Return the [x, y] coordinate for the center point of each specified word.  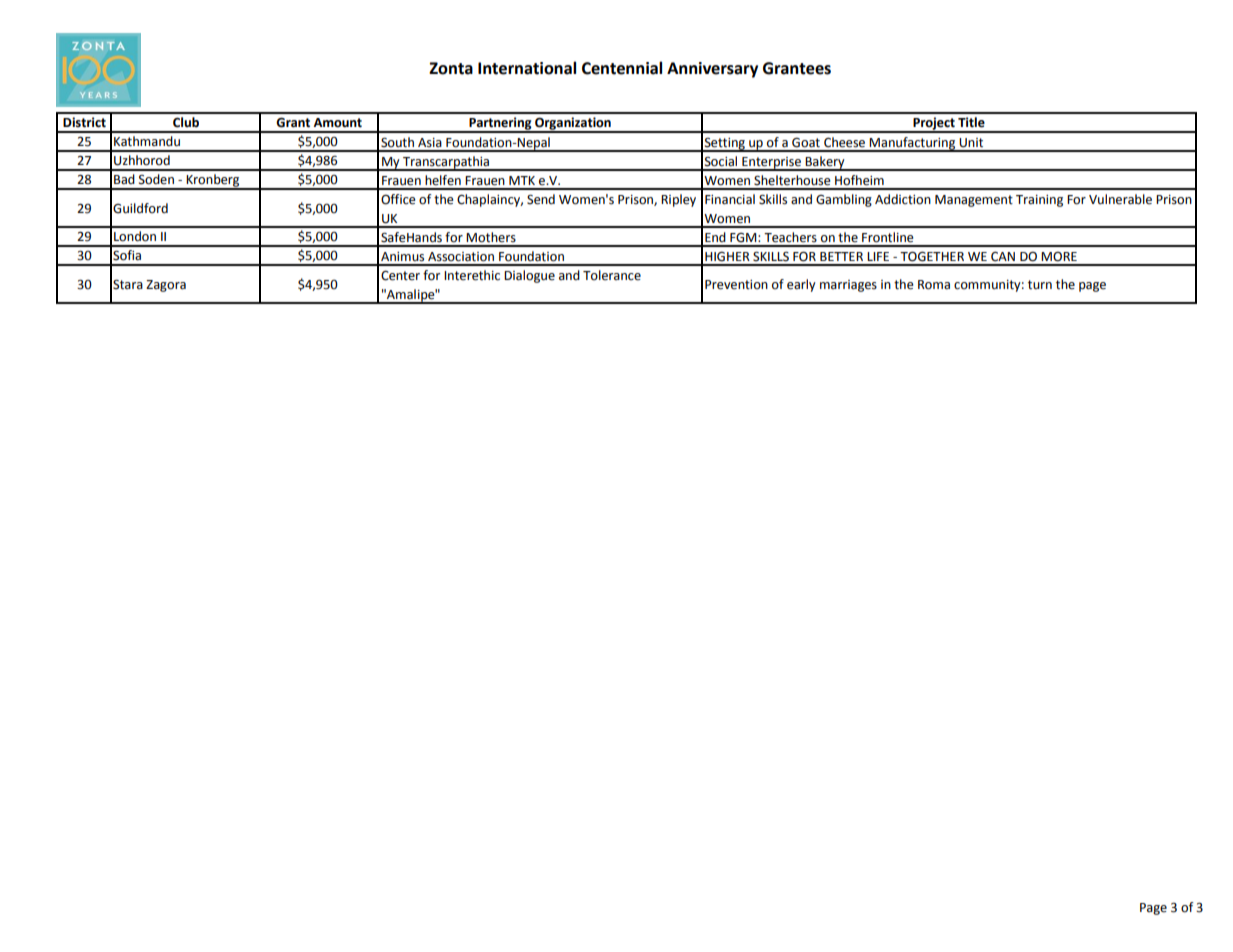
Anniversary [712, 70]
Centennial [622, 68]
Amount [337, 123]
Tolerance [612, 275]
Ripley [678, 200]
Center [400, 275]
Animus [402, 257]
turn [1040, 285]
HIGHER [727, 257]
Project [934, 125]
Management [974, 201]
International [527, 68]
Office [398, 199]
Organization [573, 125]
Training [1039, 201]
